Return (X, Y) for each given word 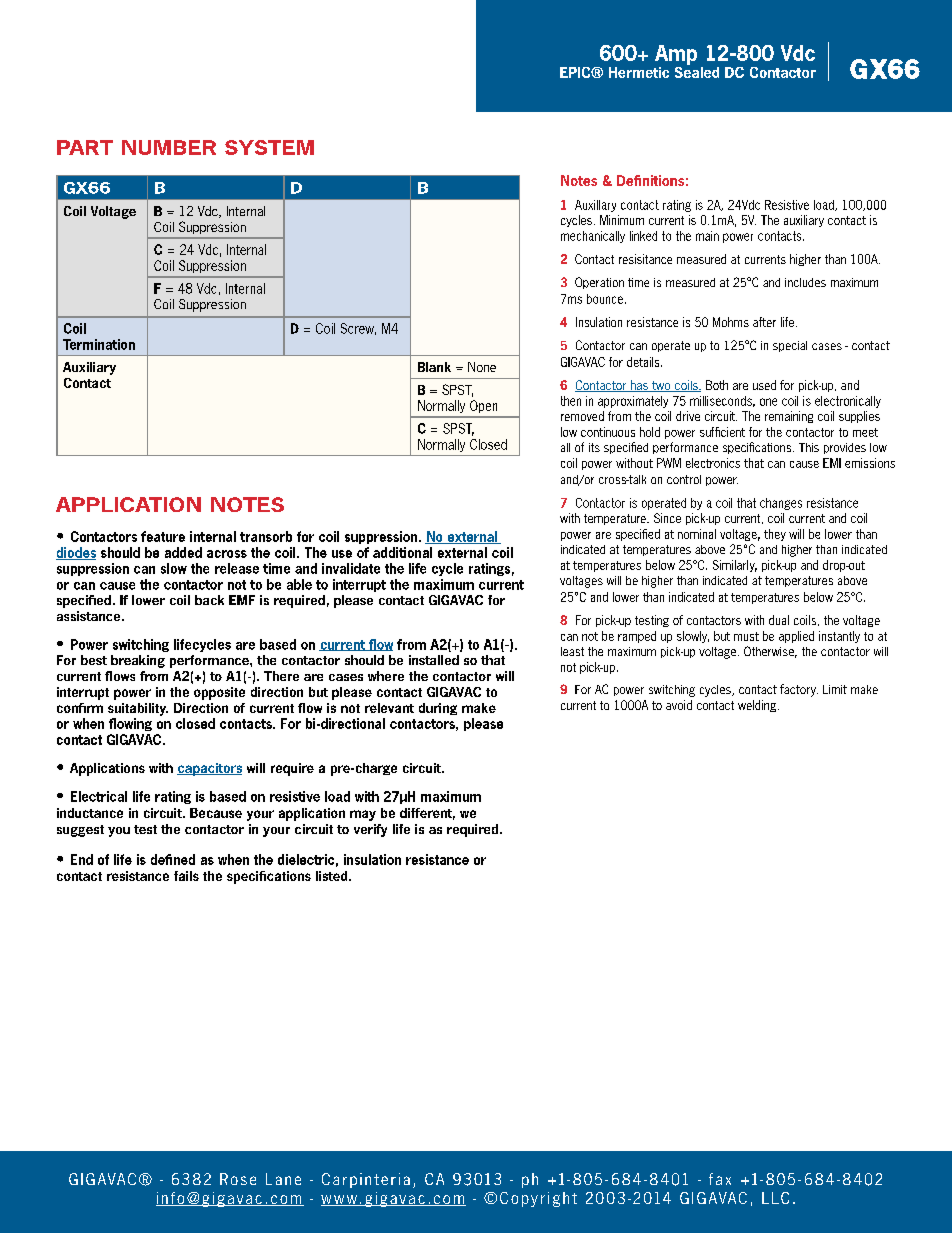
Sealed (697, 71)
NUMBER (169, 147)
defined (173, 859)
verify (370, 830)
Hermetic (639, 72)
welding (757, 706)
